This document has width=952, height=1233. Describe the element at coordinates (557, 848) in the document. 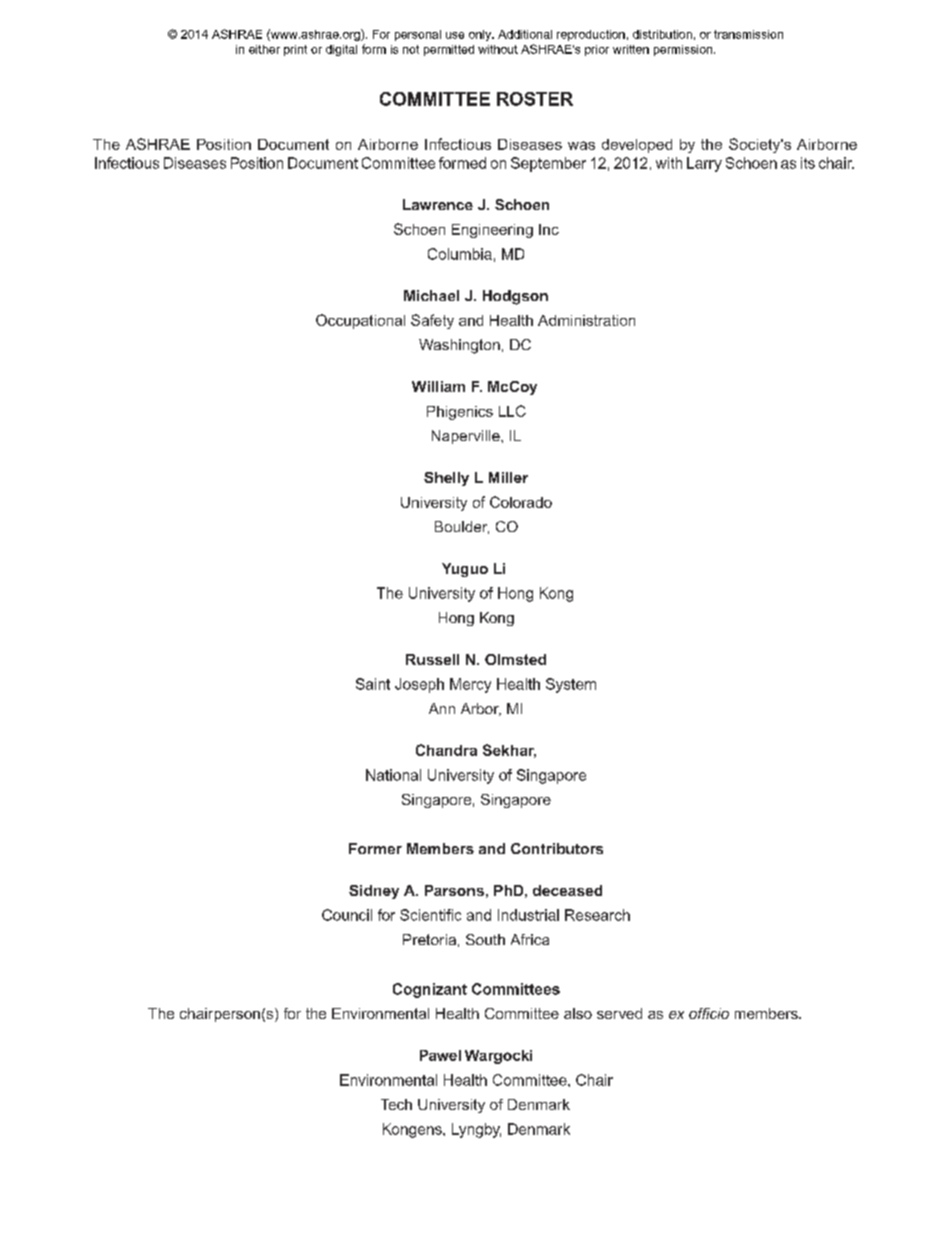

I see `Contributors` at that location.
